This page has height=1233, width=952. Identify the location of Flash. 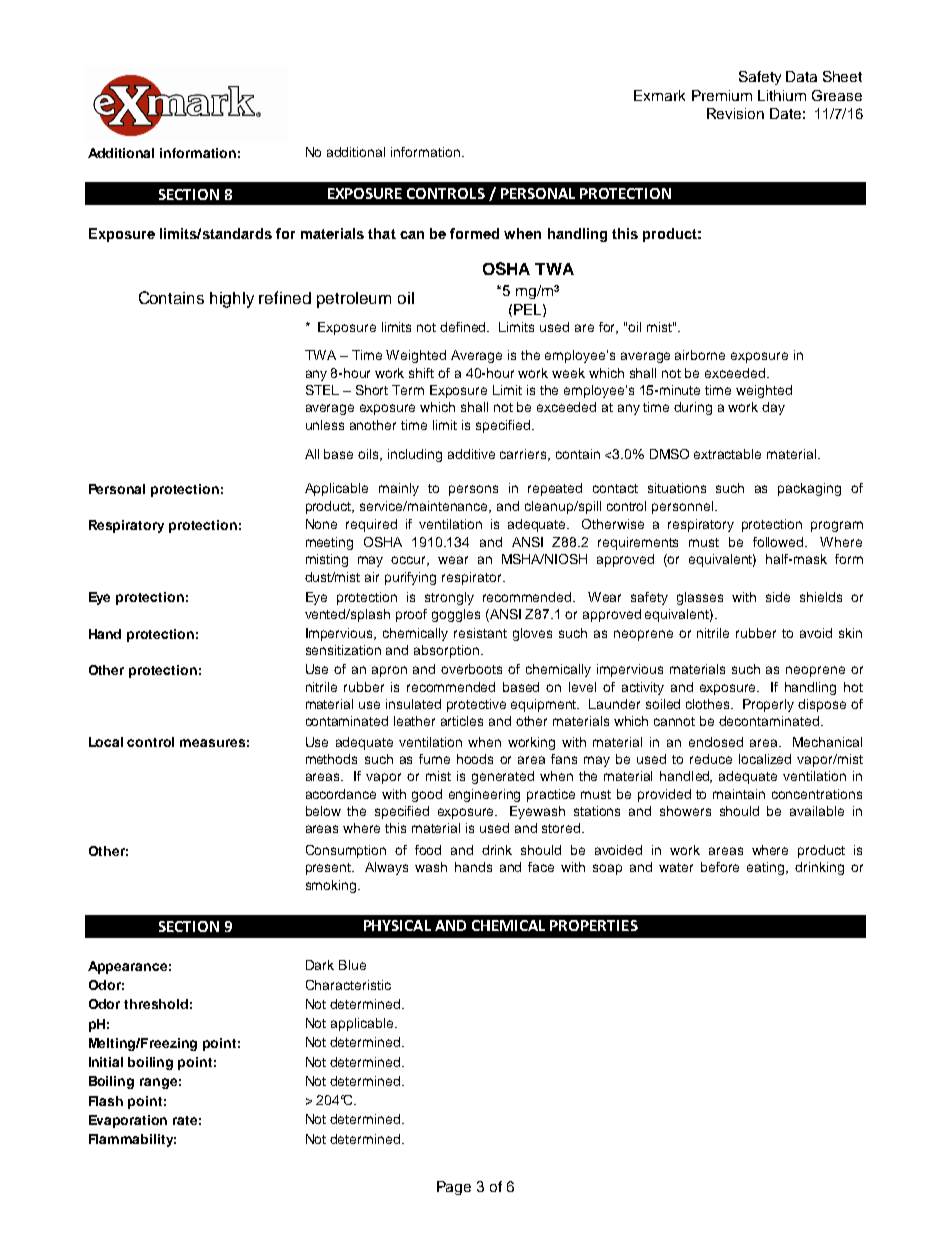
(106, 1101).
